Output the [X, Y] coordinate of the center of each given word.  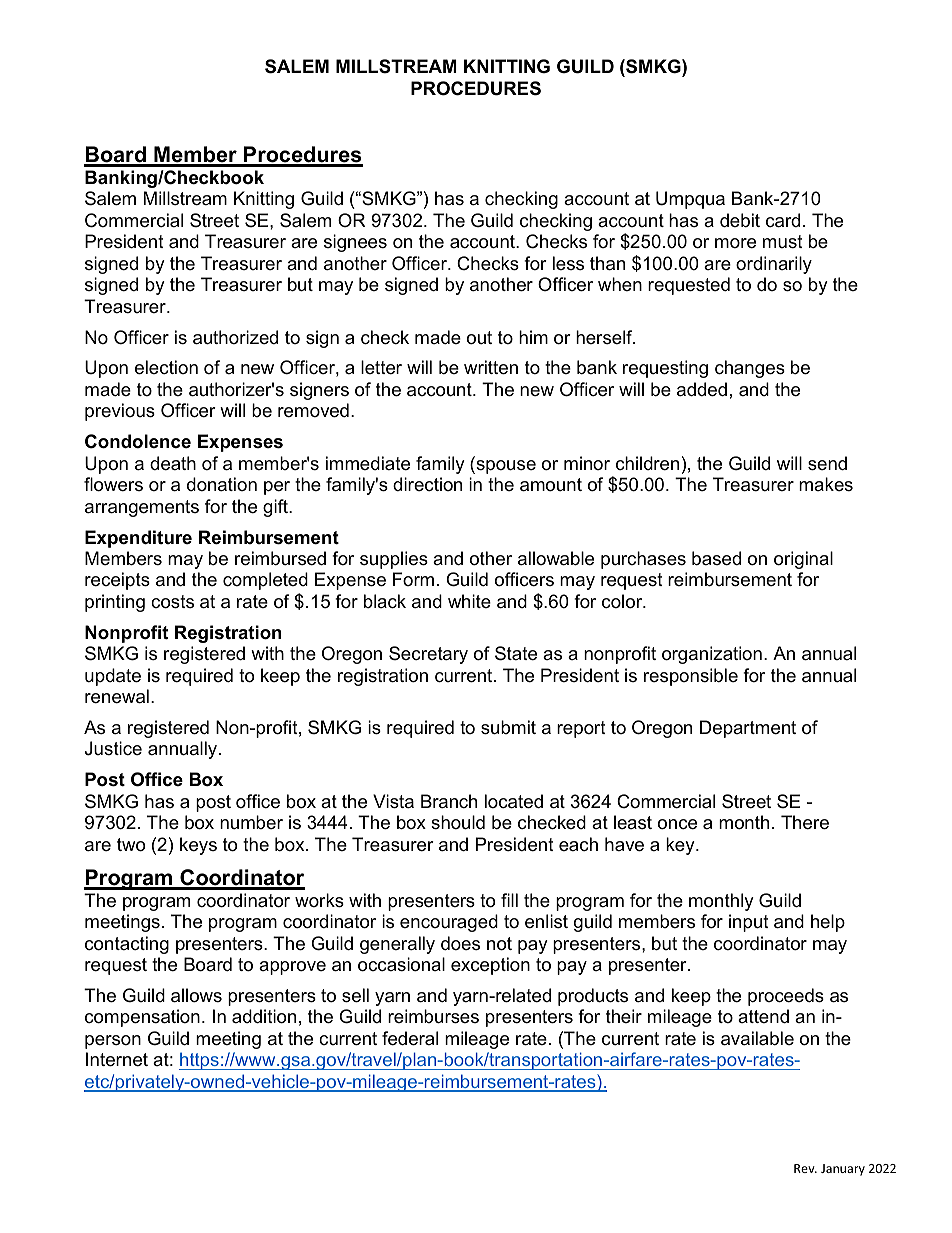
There [805, 822]
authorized [235, 337]
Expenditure [138, 539]
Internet [117, 1059]
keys [198, 846]
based [716, 558]
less [568, 263]
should [458, 822]
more [735, 243]
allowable [556, 558]
